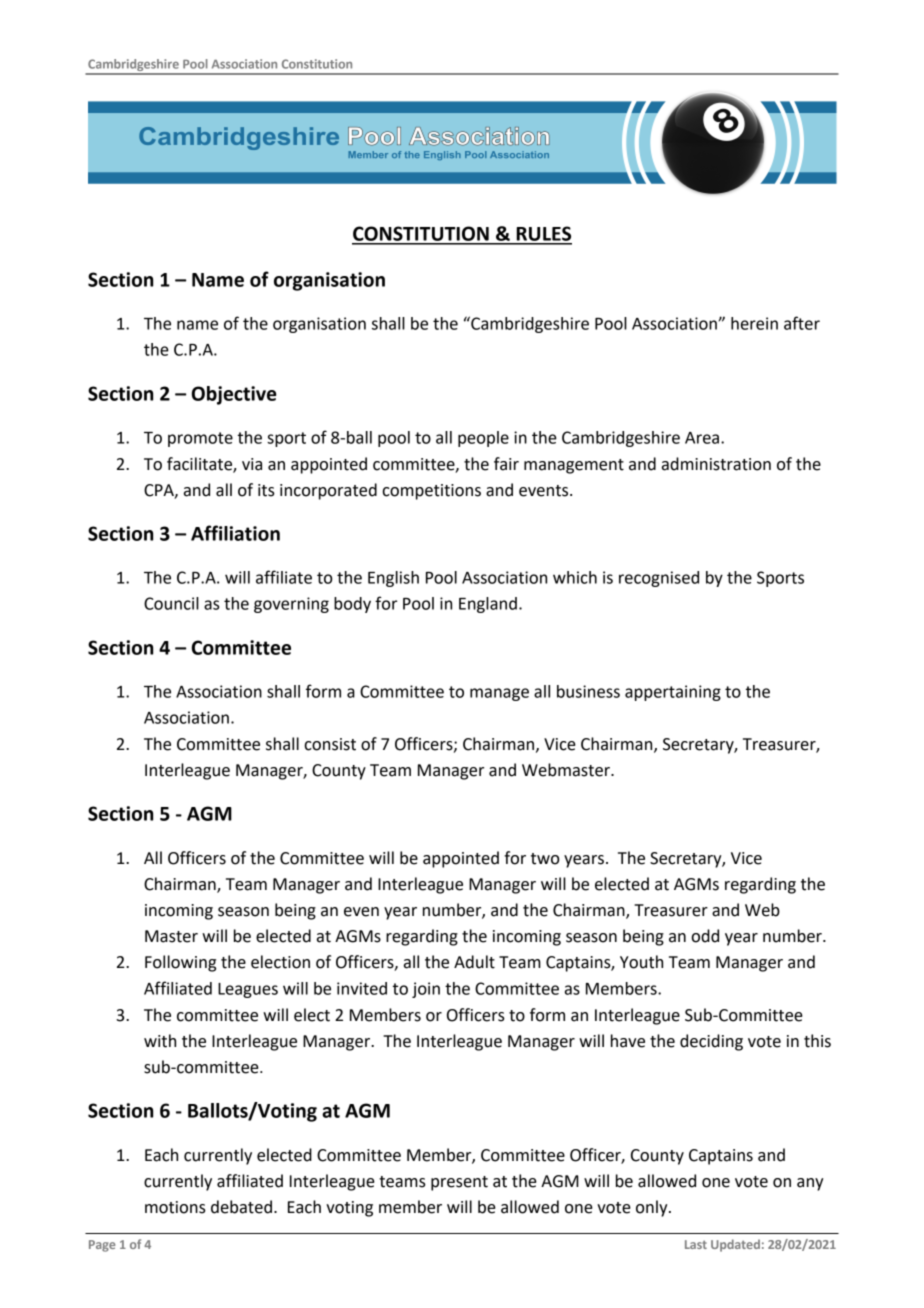  I want to click on two, so click(545, 859).
